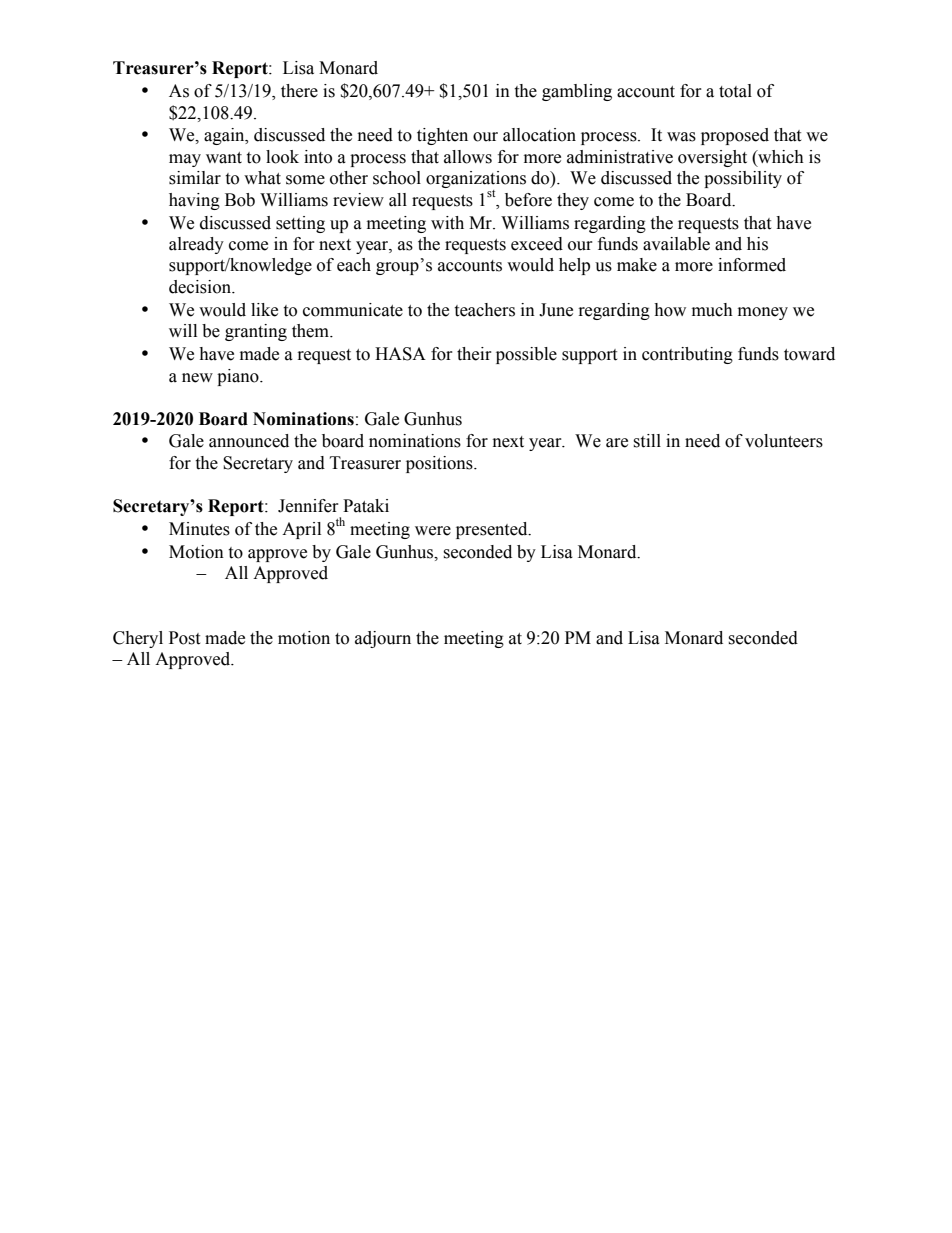 The height and width of the document is (1233, 952). I want to click on help, so click(574, 266).
